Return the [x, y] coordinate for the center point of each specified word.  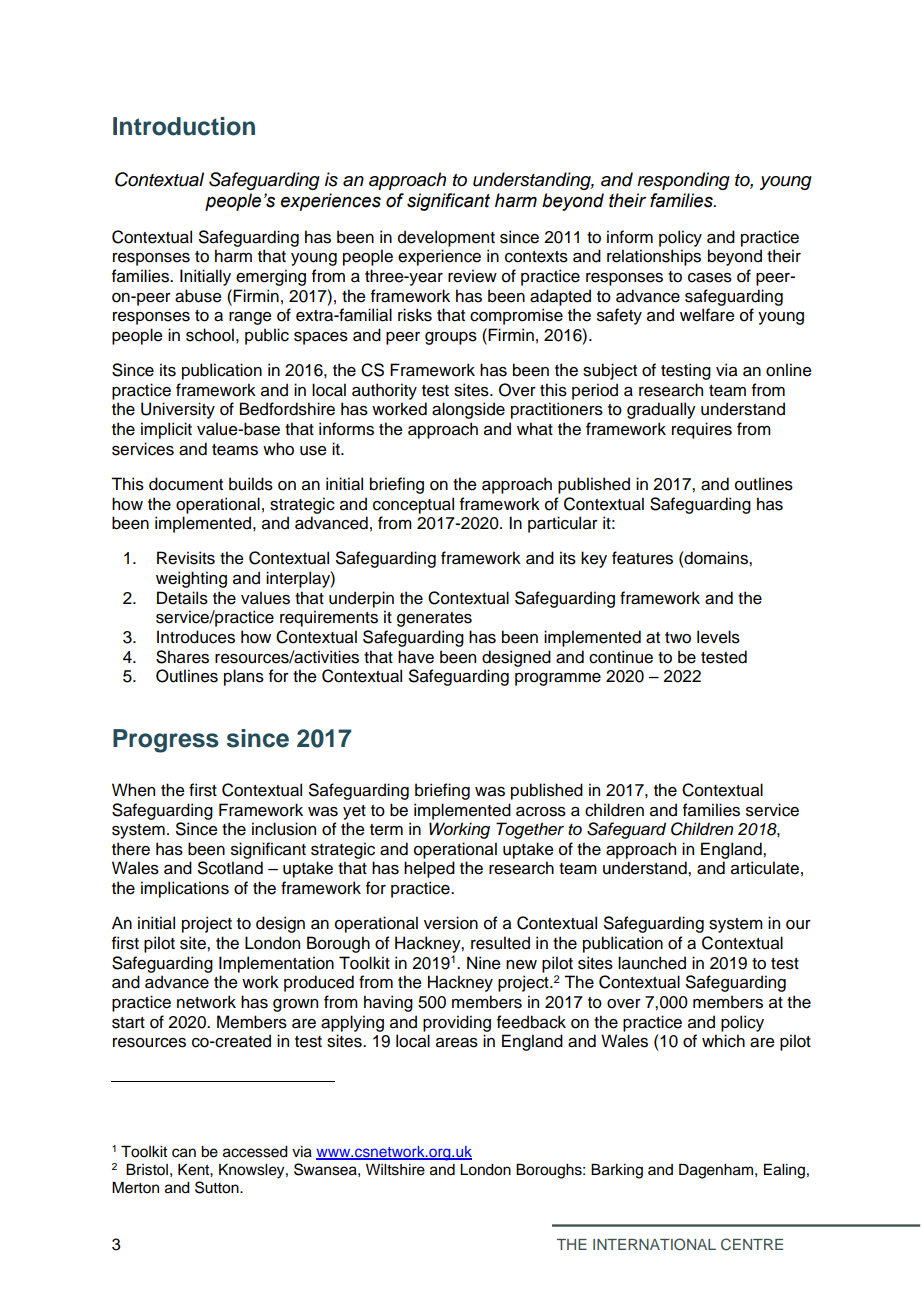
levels [718, 637]
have [416, 657]
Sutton [218, 1187]
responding [683, 181]
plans [244, 677]
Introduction [184, 126]
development [446, 238]
